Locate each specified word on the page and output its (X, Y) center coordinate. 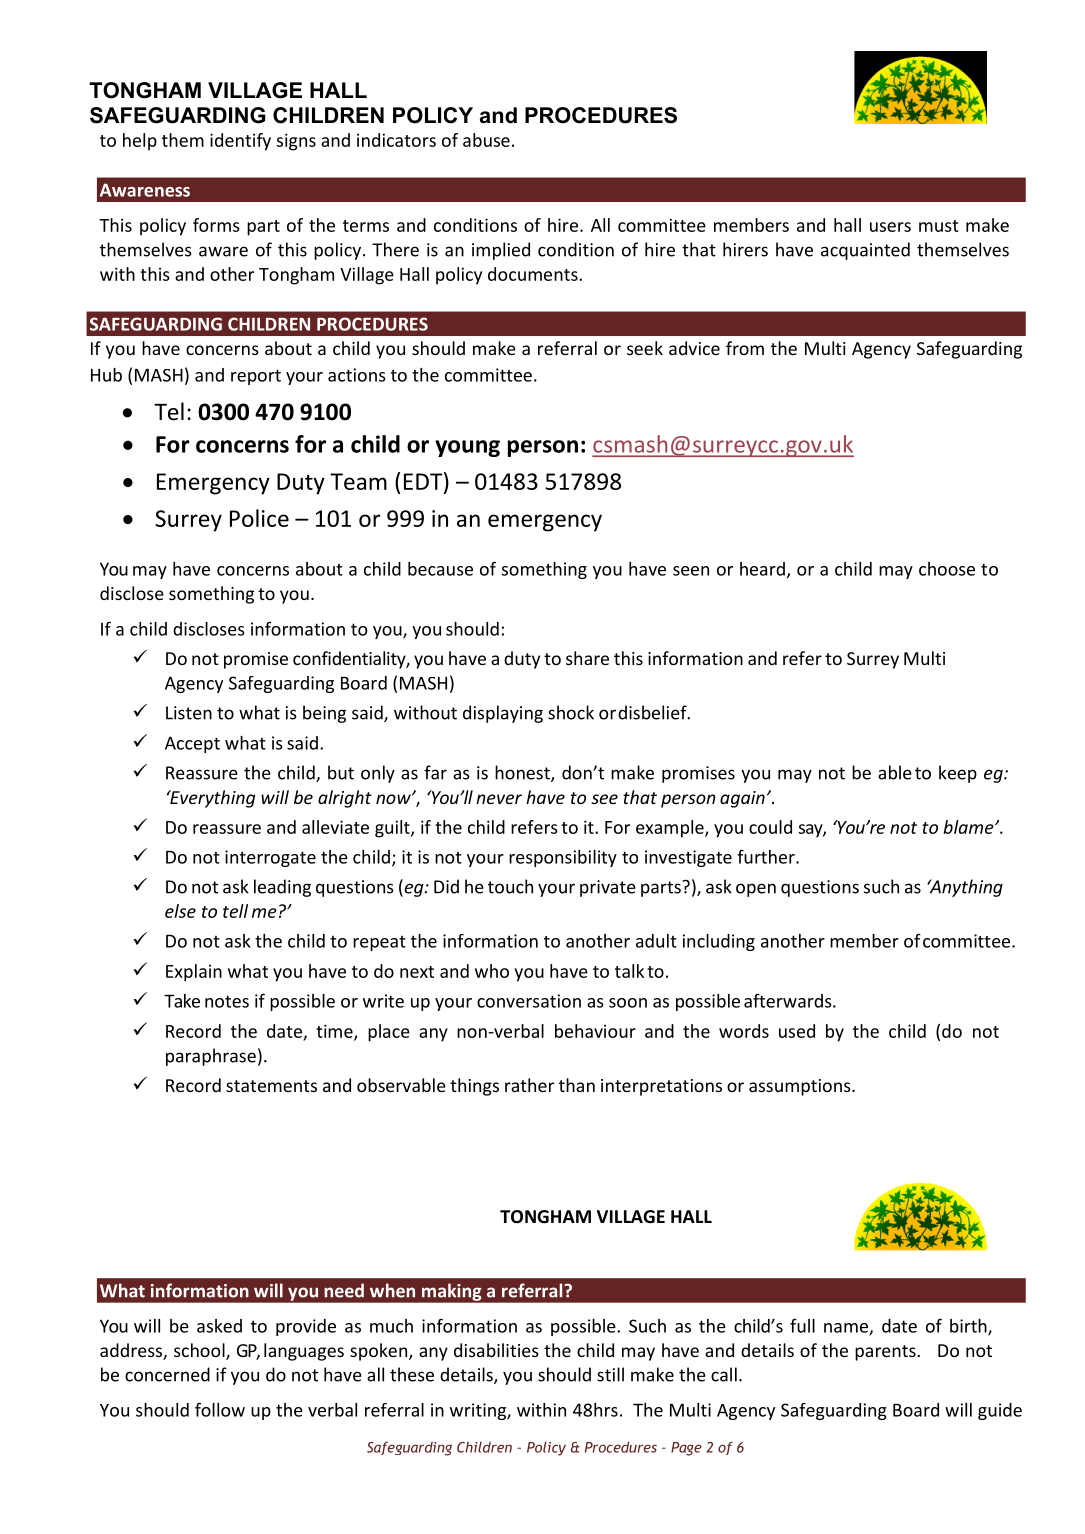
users (890, 227)
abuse (486, 140)
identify (240, 142)
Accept (192, 744)
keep (958, 774)
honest (523, 773)
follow (220, 1409)
